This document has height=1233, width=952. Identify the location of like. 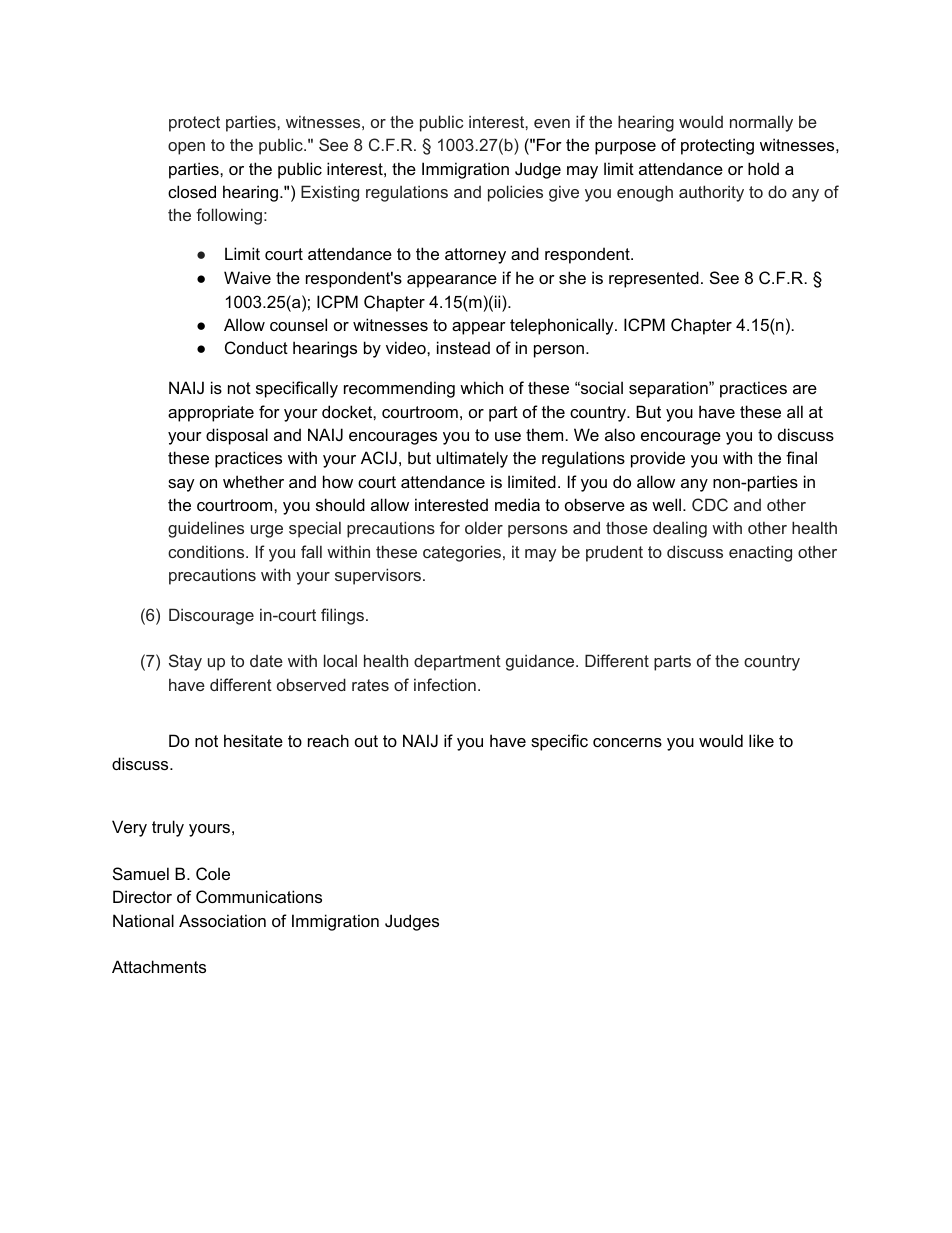
(761, 740).
